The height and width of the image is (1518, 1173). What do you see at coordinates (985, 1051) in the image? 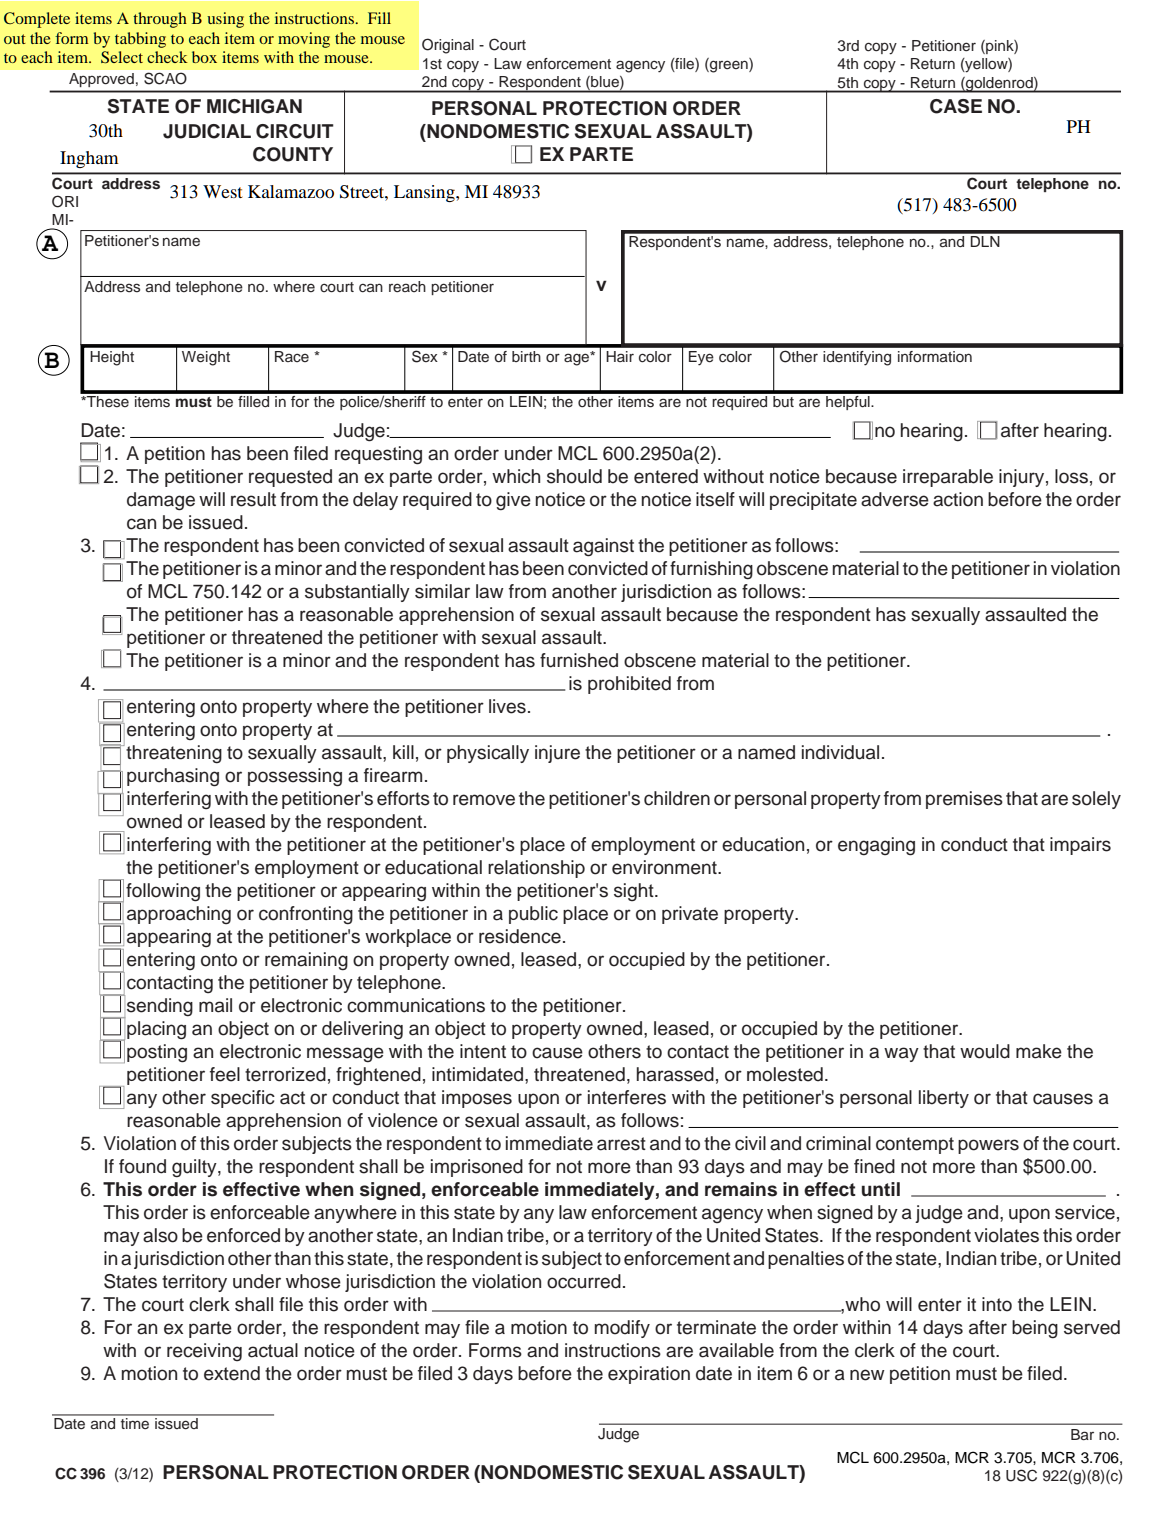
I see `would` at bounding box center [985, 1051].
